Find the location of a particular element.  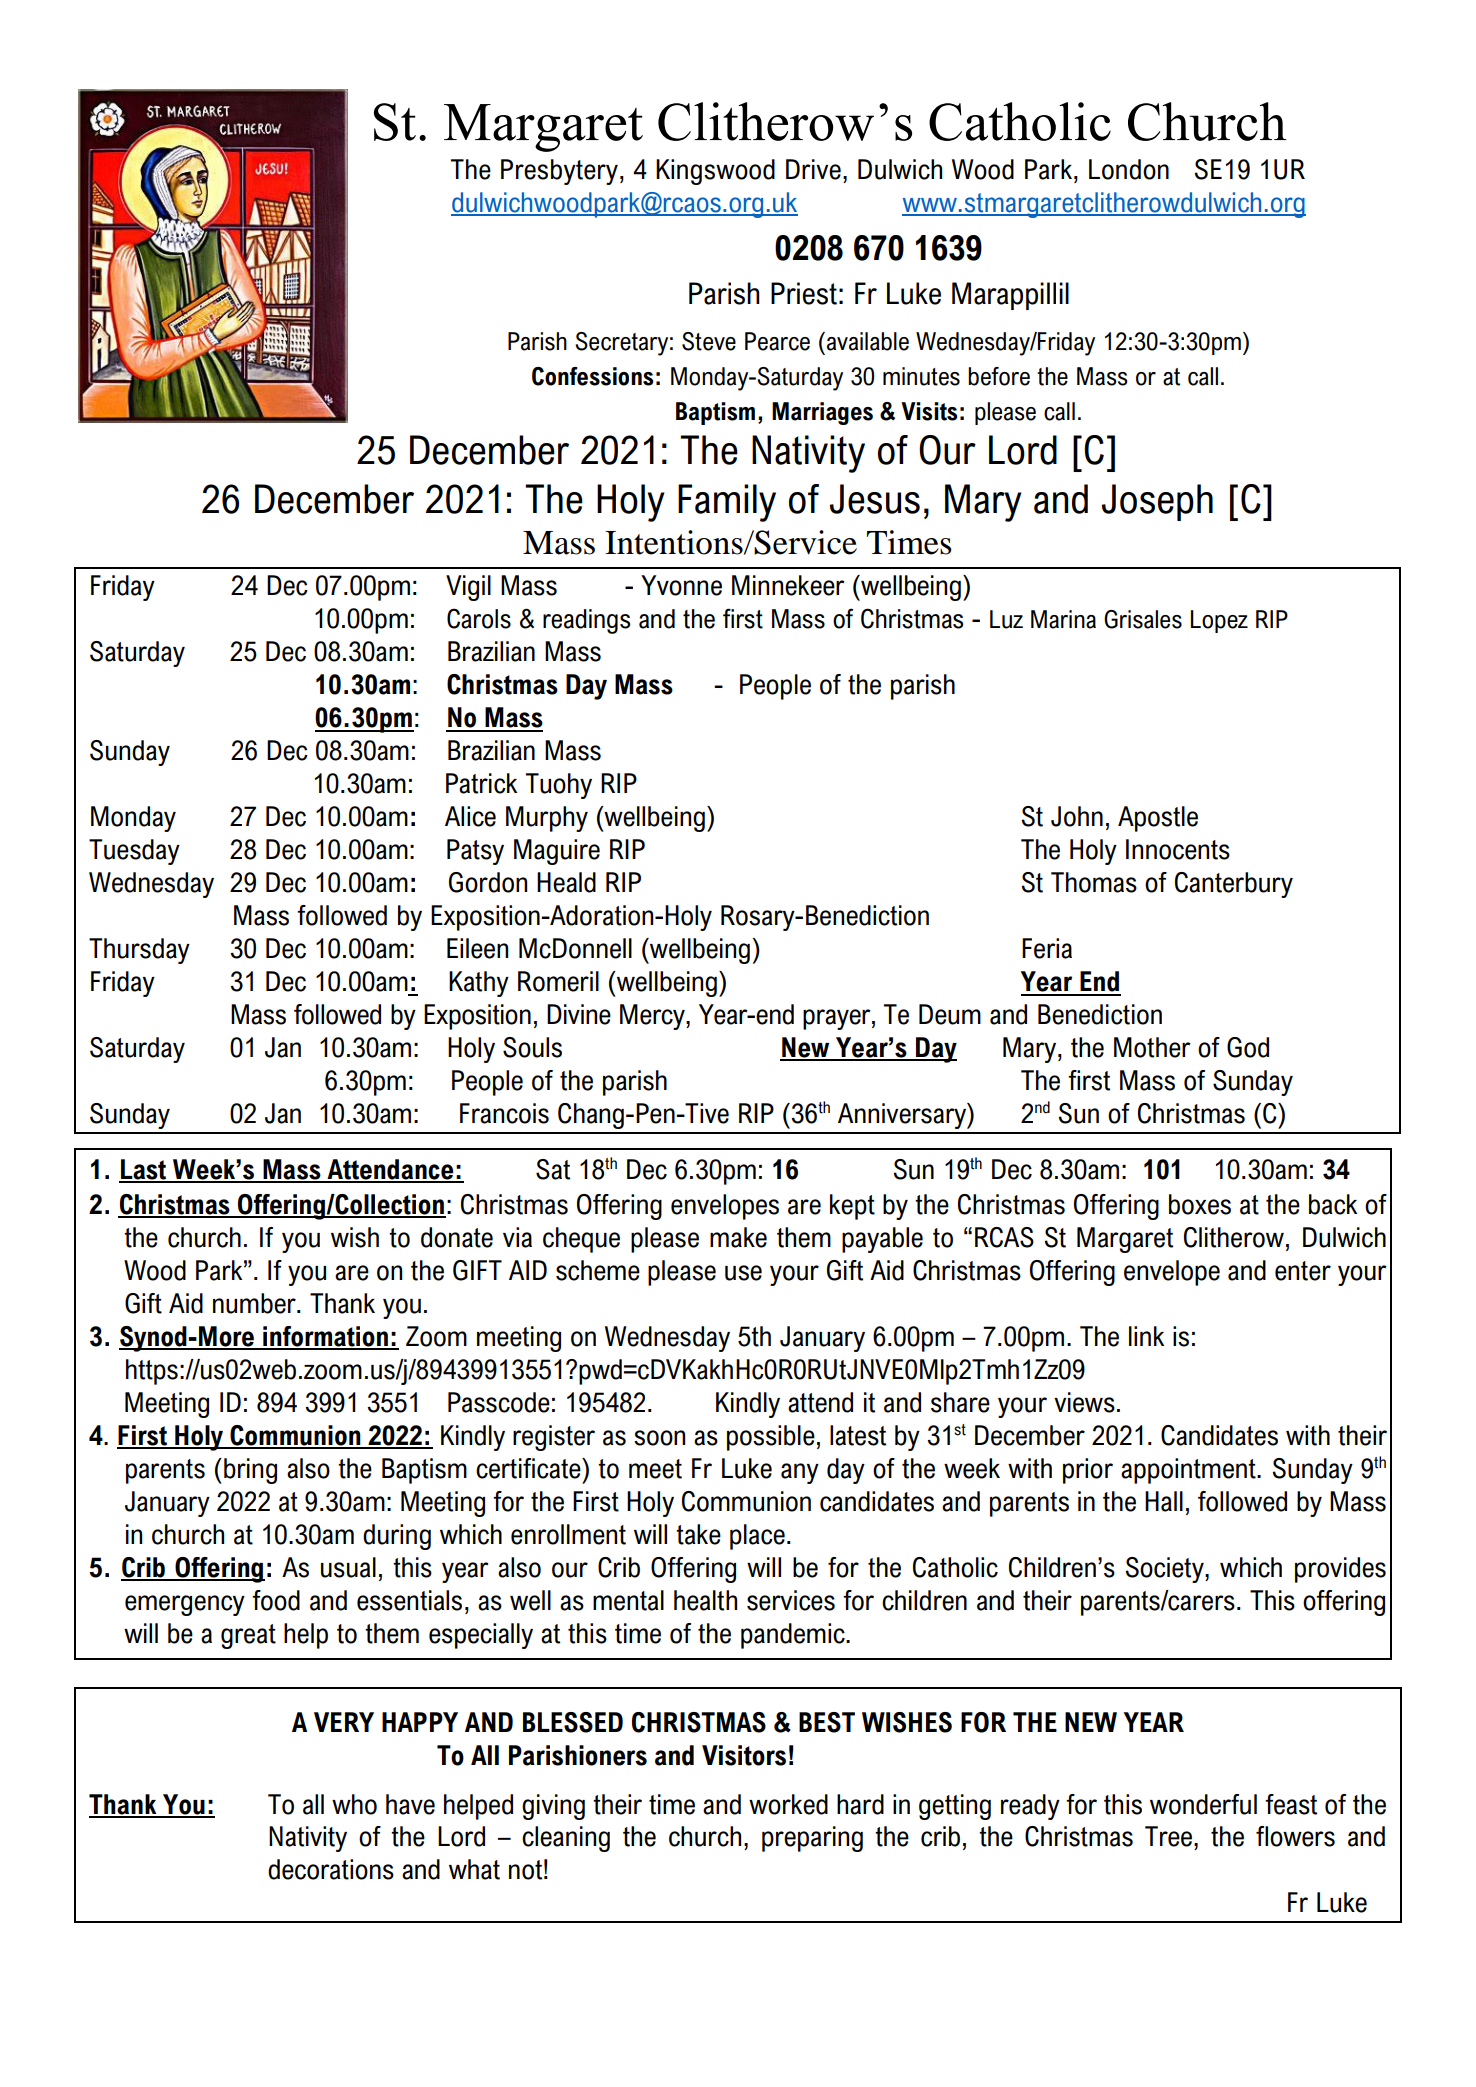

Thursday is located at coordinates (139, 951).
